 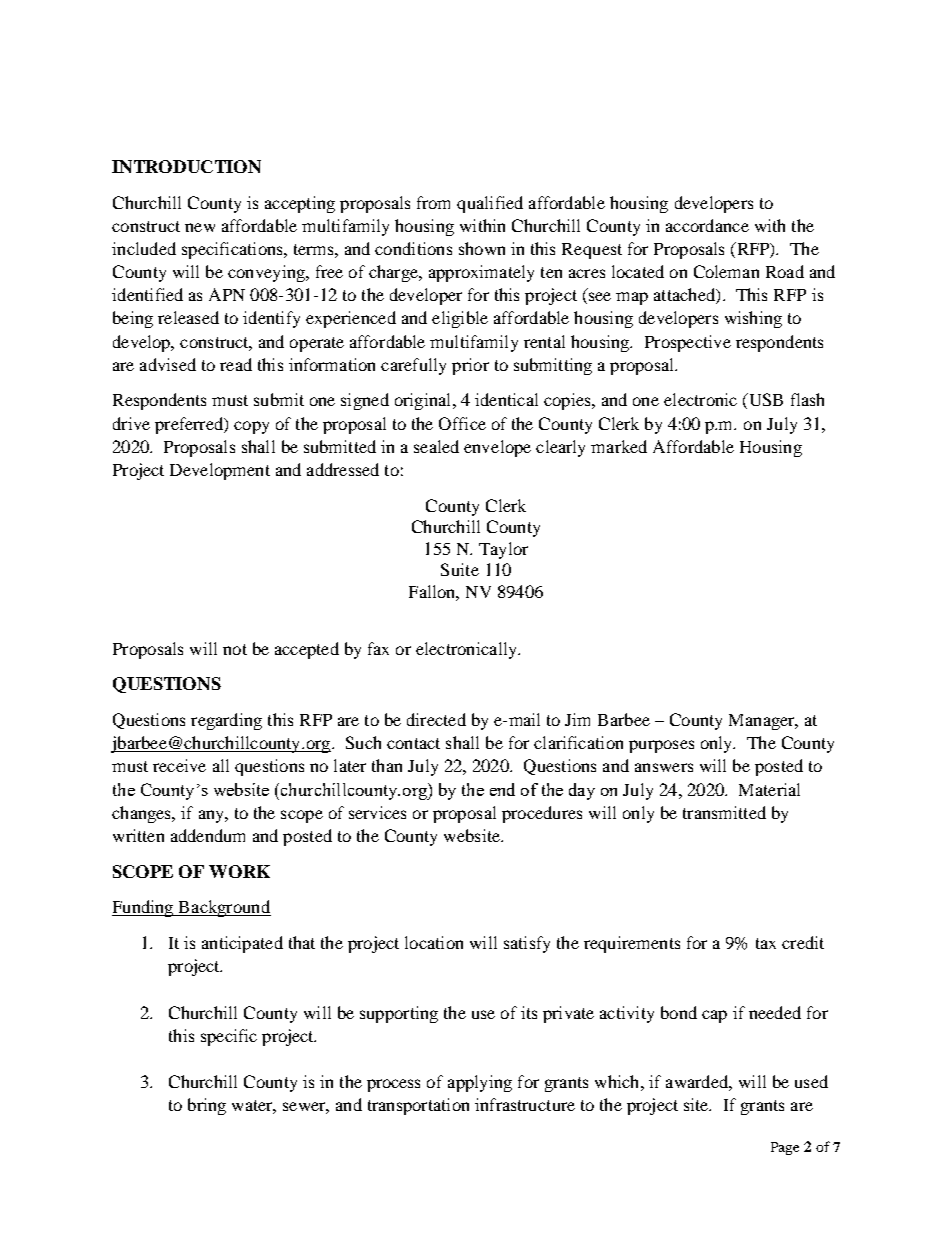 What do you see at coordinates (763, 722) in the screenshot?
I see `Manager` at bounding box center [763, 722].
